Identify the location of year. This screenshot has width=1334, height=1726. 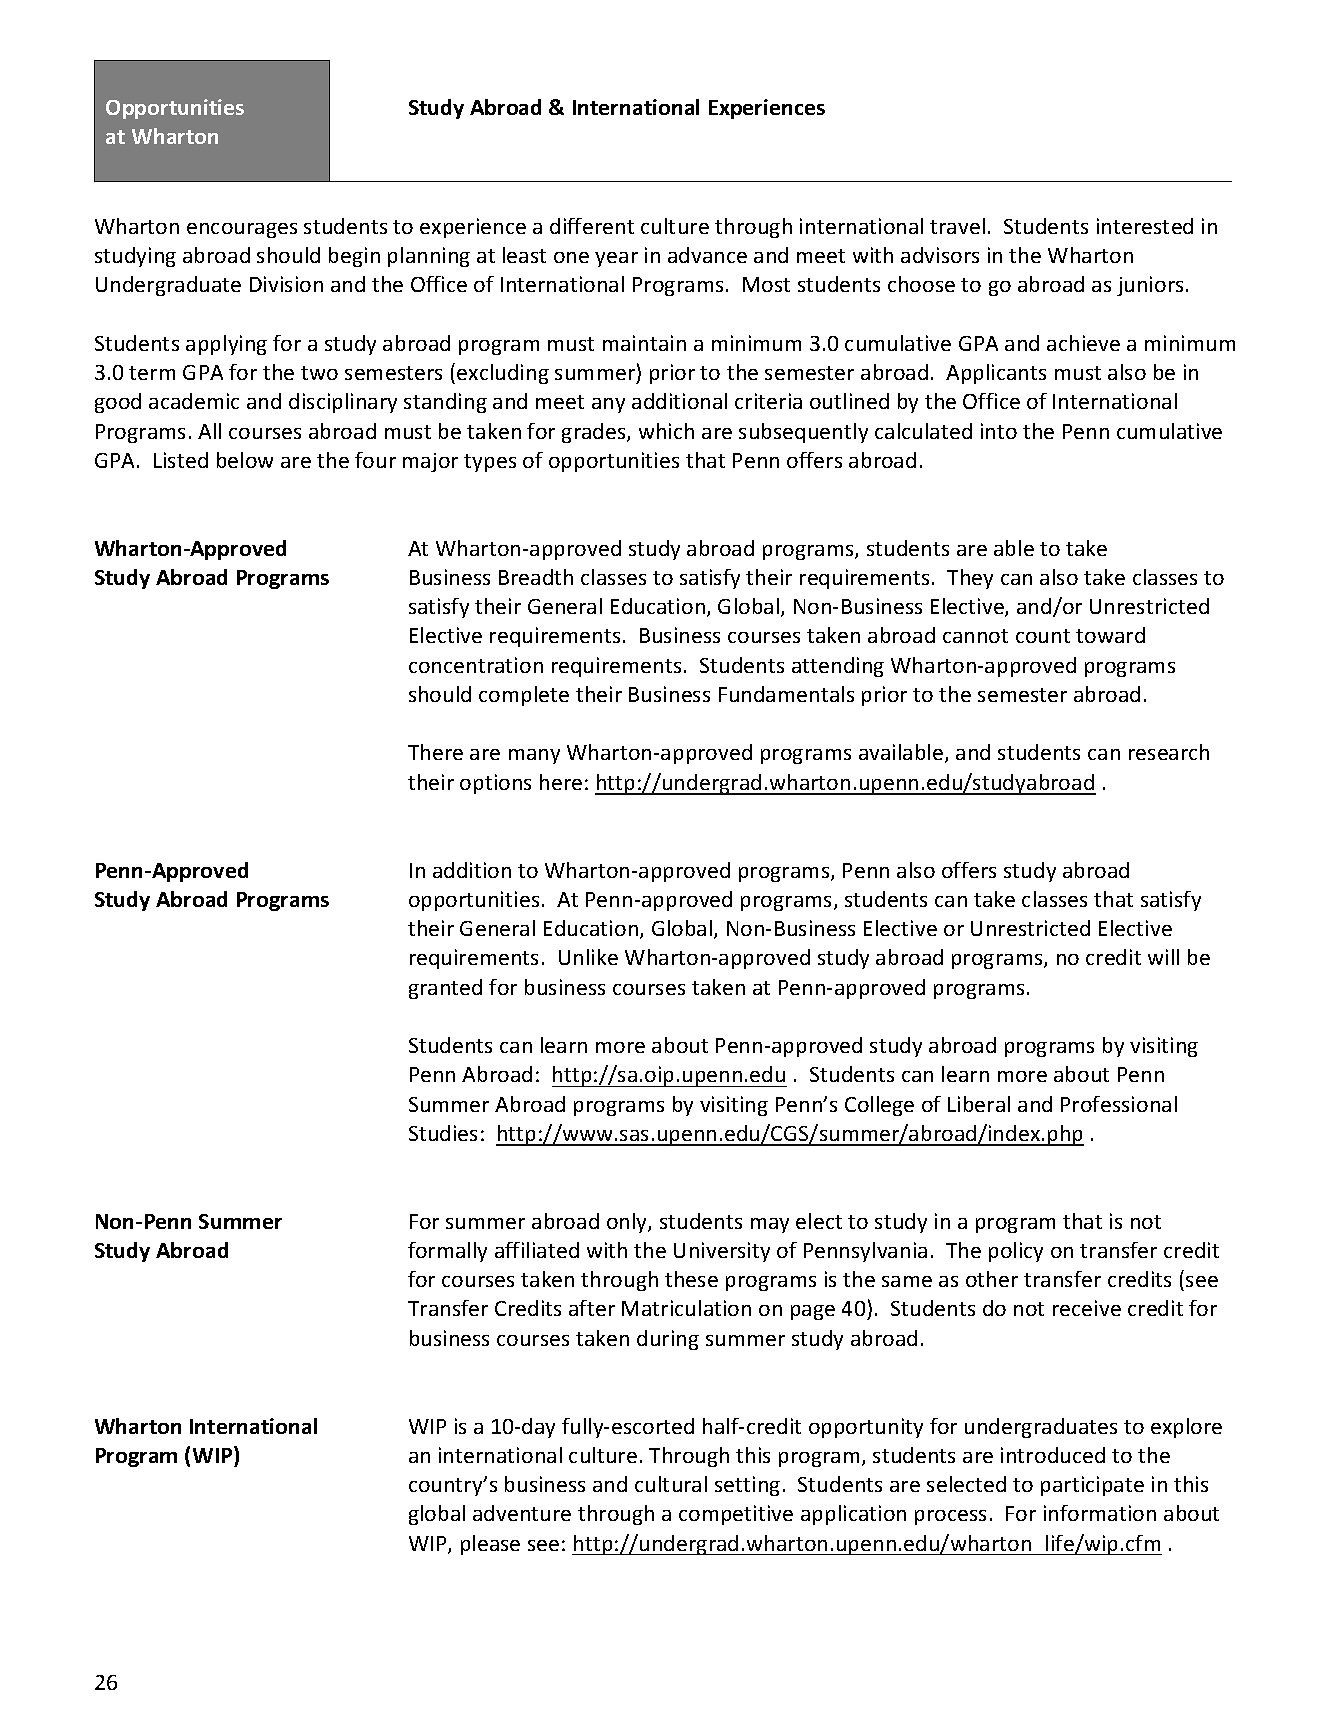
(616, 259).
